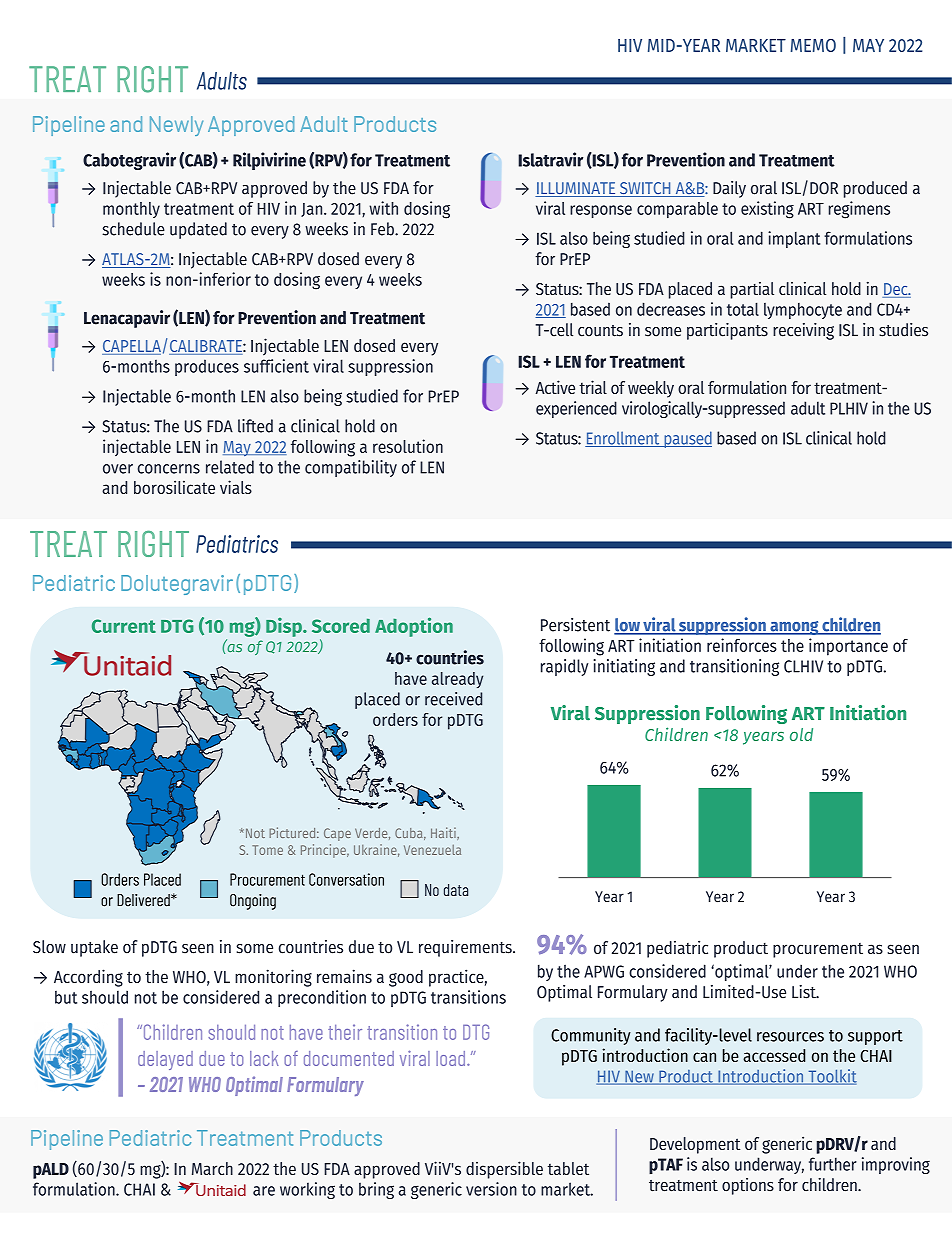 This screenshot has width=952, height=1233. Describe the element at coordinates (212, 1168) in the screenshot. I see `March` at that location.
